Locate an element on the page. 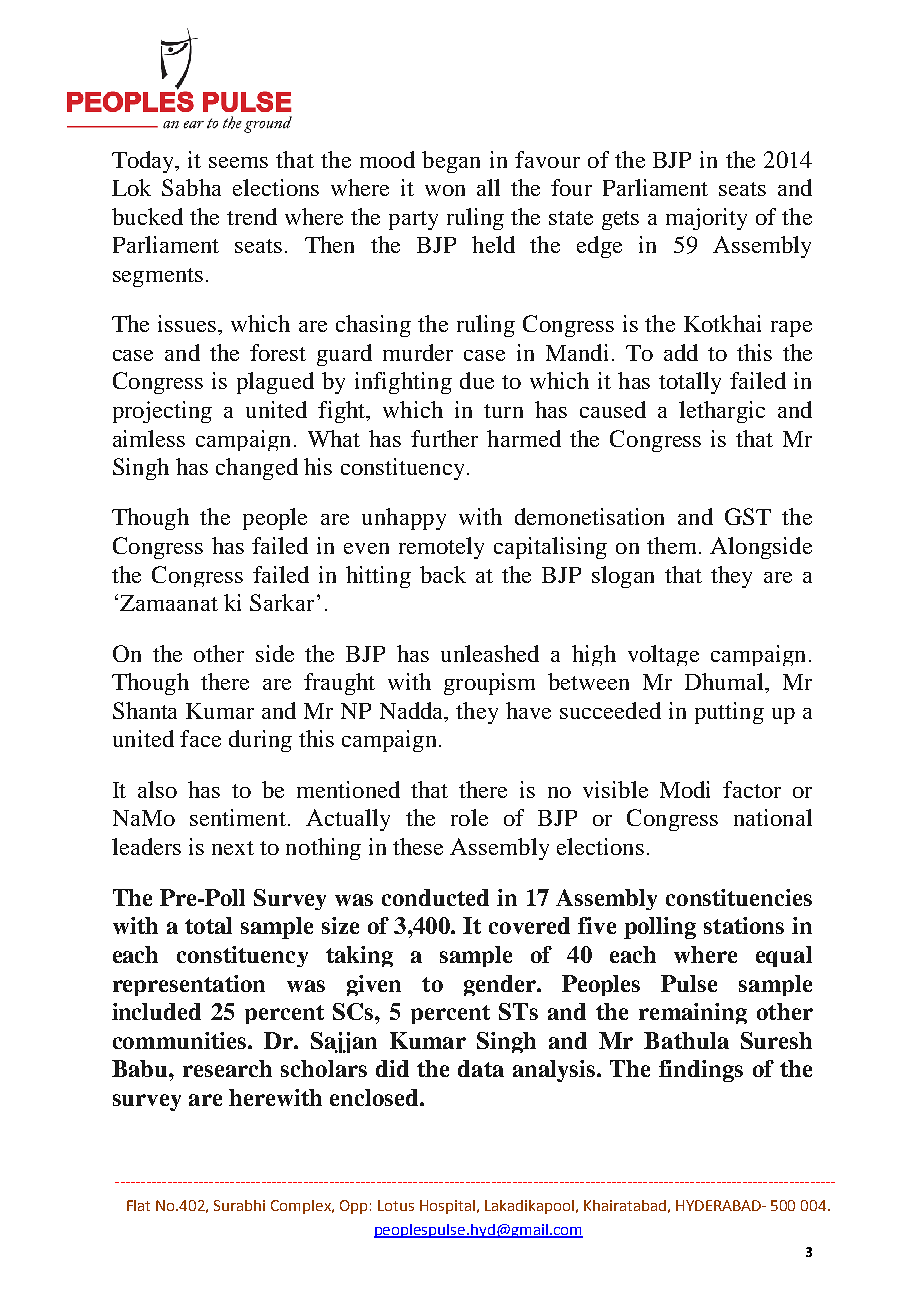  Hospital is located at coordinates (447, 1207).
